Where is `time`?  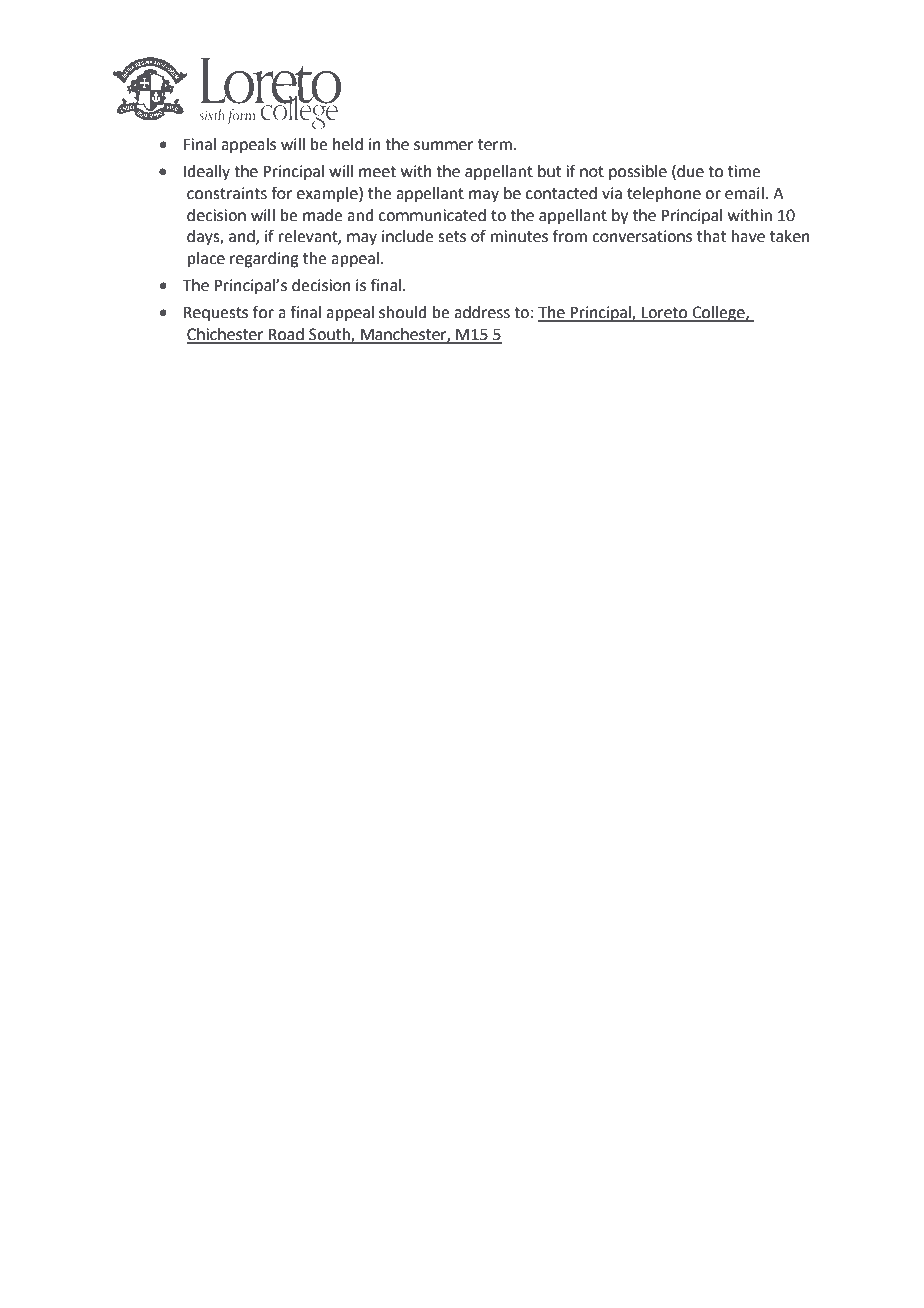 time is located at coordinates (744, 171).
